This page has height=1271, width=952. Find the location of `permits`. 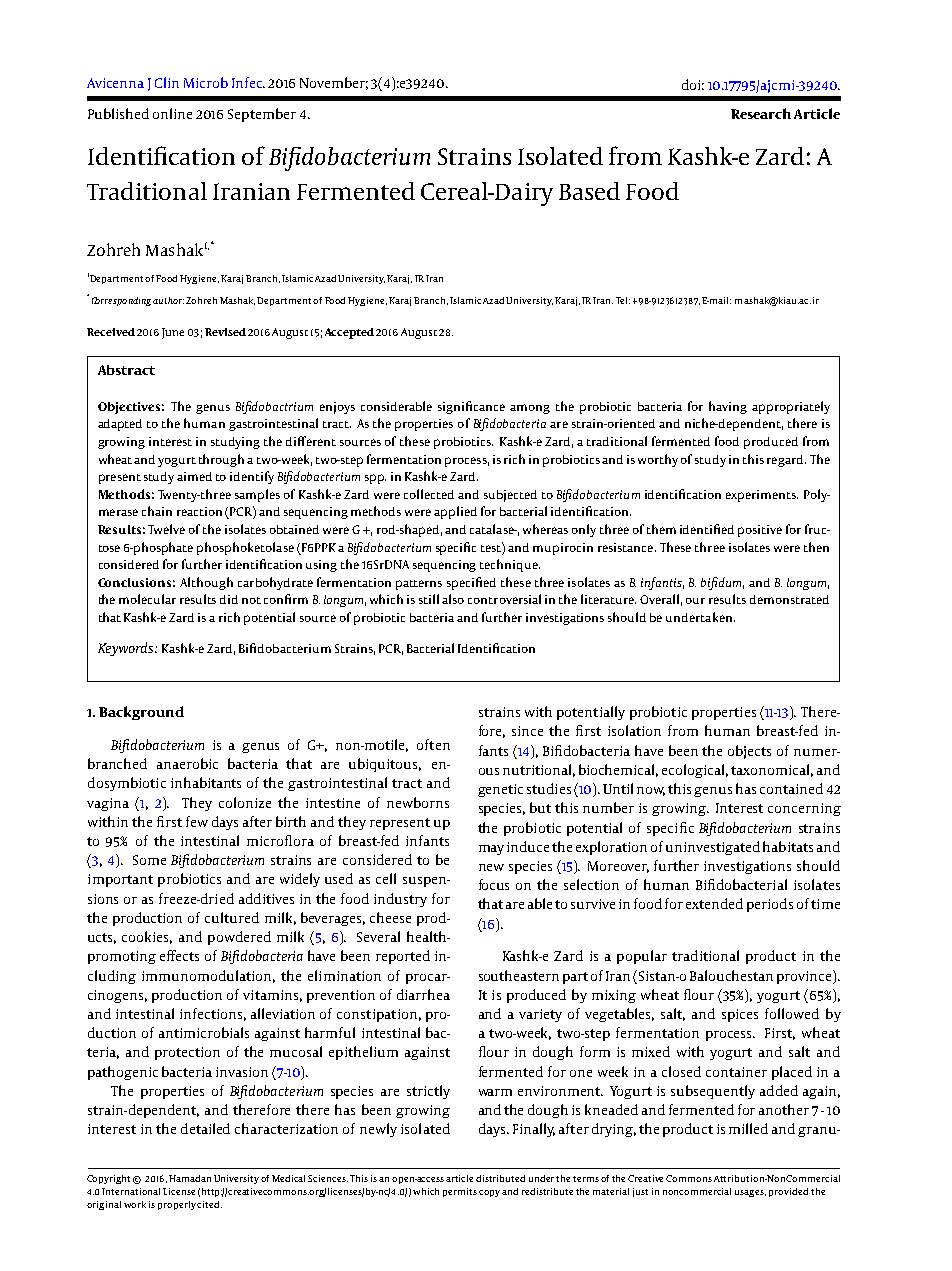

permits is located at coordinates (460, 1192).
